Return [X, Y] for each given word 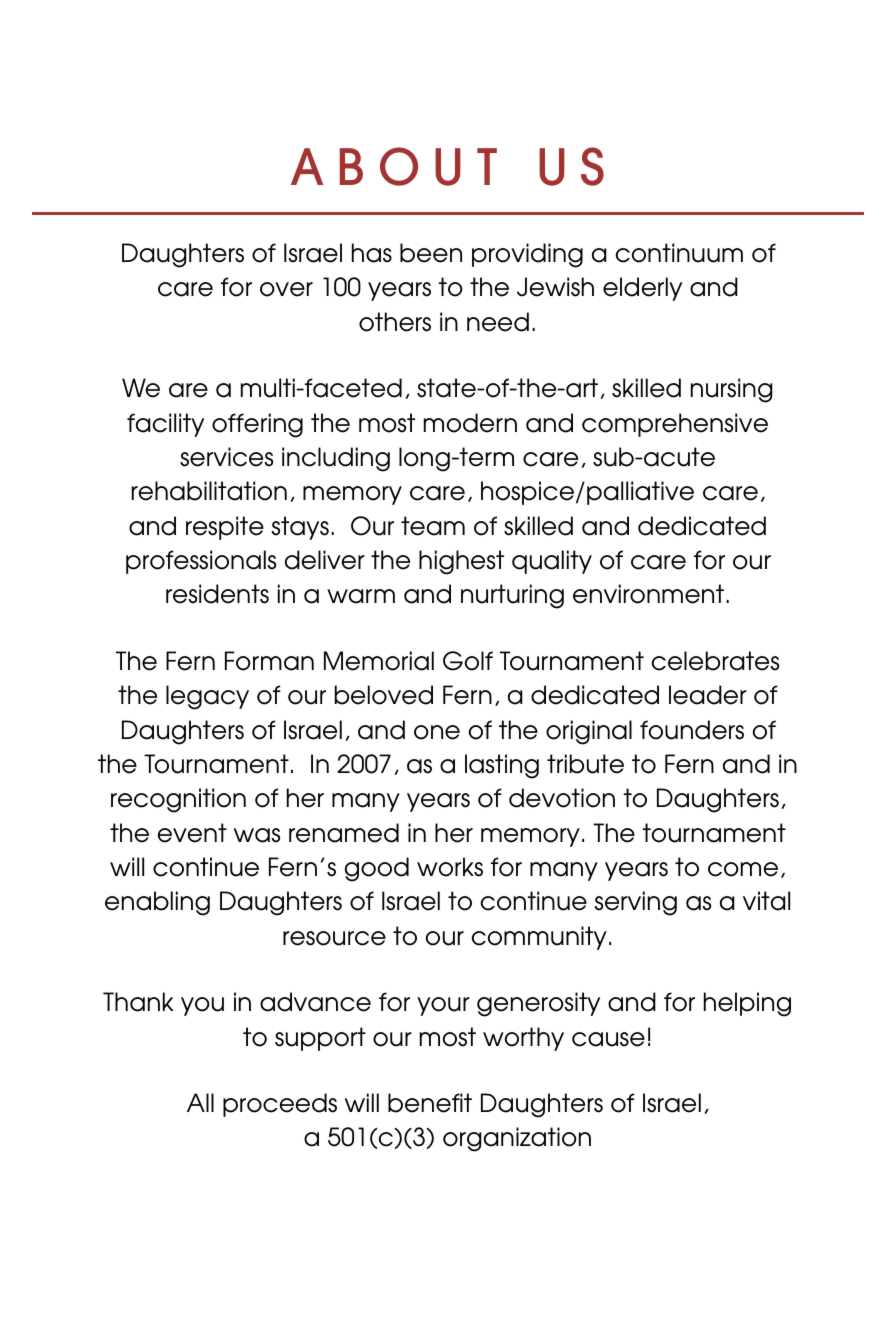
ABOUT [394, 166]
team [433, 526]
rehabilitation [209, 491]
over [286, 289]
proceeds [280, 1105]
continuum [679, 253]
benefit [430, 1103]
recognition [178, 800]
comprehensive [675, 425]
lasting [502, 766]
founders [692, 730]
